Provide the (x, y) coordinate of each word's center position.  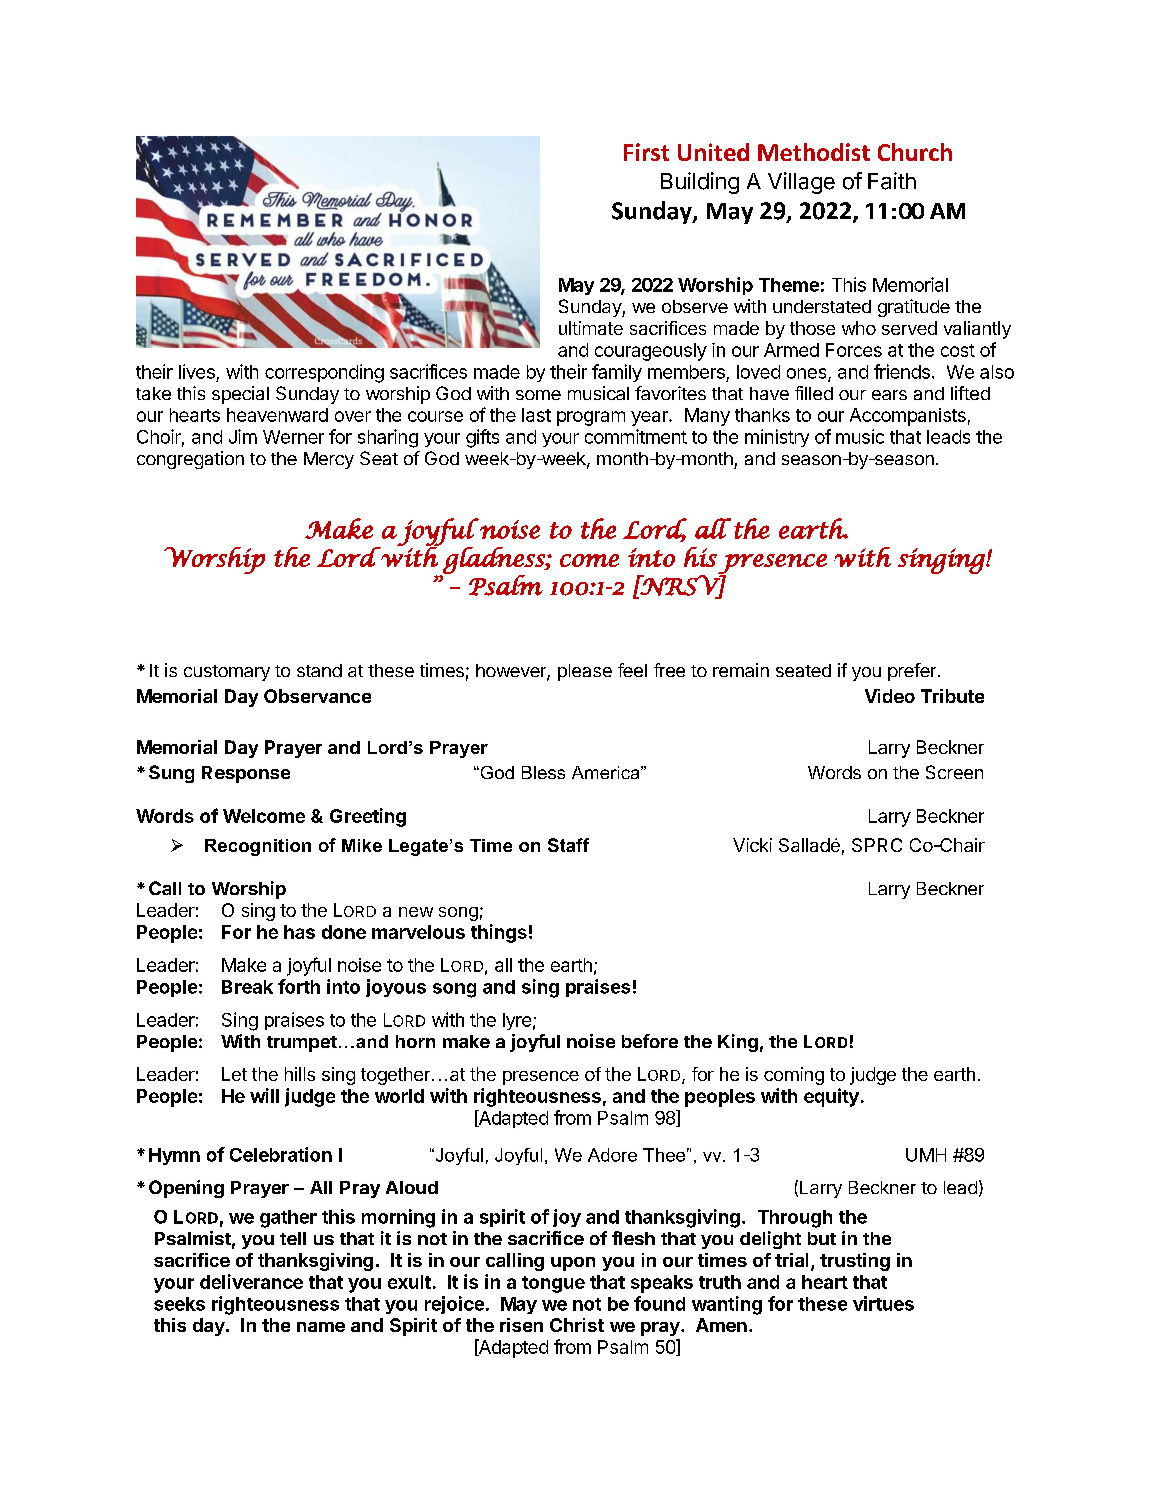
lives (197, 371)
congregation (190, 460)
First (646, 152)
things (499, 933)
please (585, 672)
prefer (913, 672)
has (299, 932)
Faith (892, 181)
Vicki (752, 845)
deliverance (251, 1281)
